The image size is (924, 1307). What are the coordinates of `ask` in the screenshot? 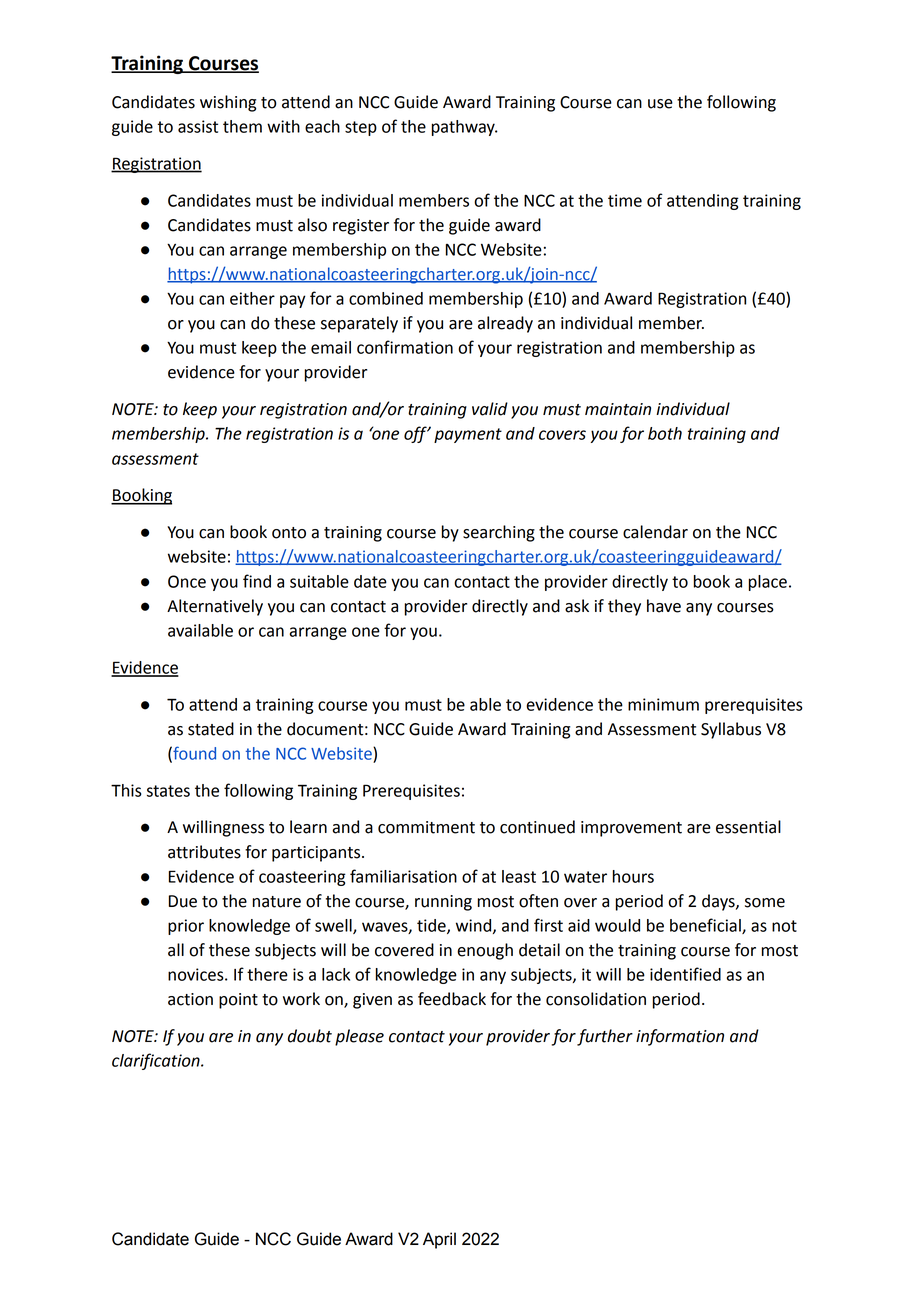 It's located at (577, 606).
